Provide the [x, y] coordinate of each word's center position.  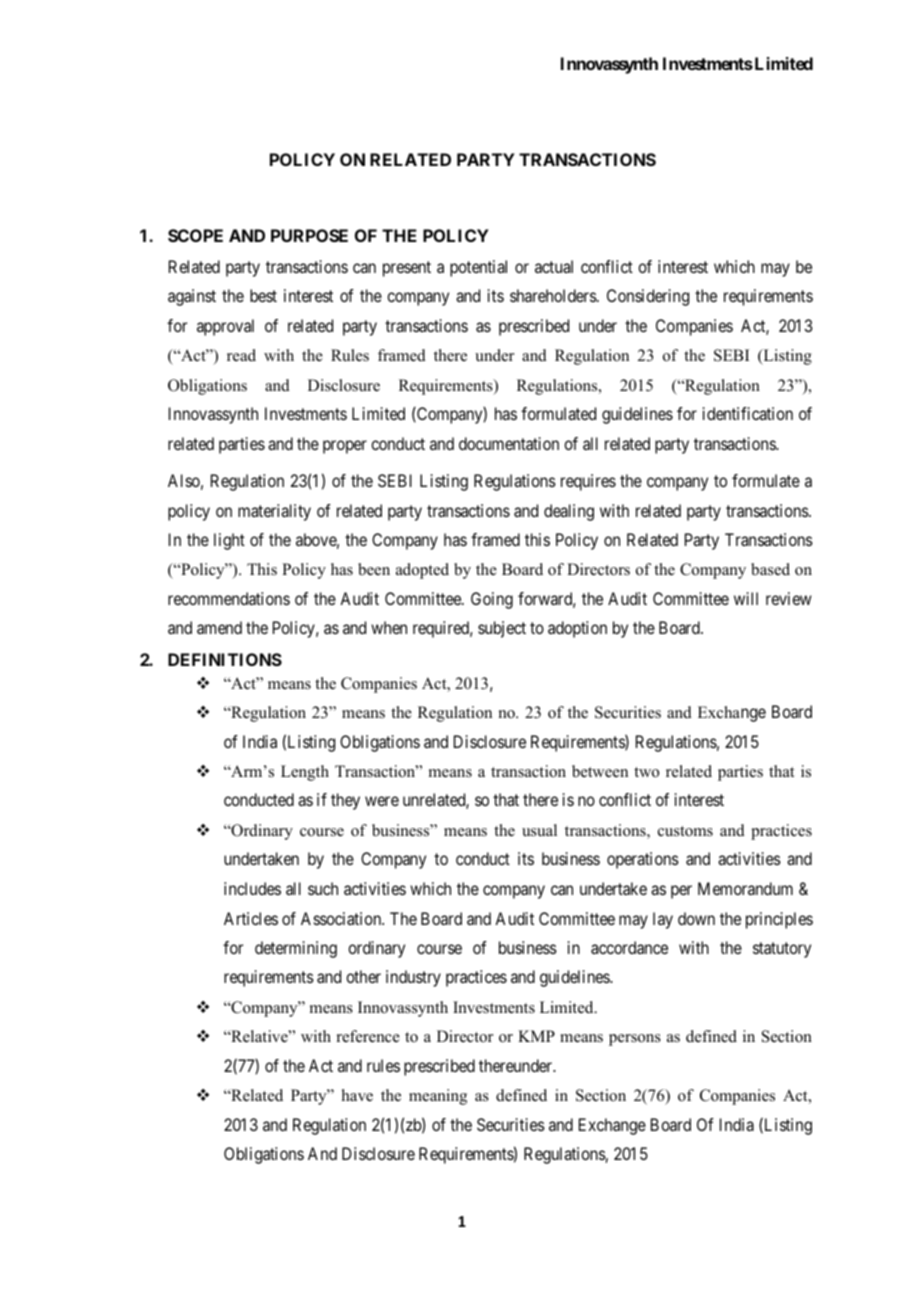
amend [219, 627]
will [746, 598]
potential [478, 268]
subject [502, 629]
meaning [438, 1097]
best [263, 295]
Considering [648, 297]
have [357, 1095]
